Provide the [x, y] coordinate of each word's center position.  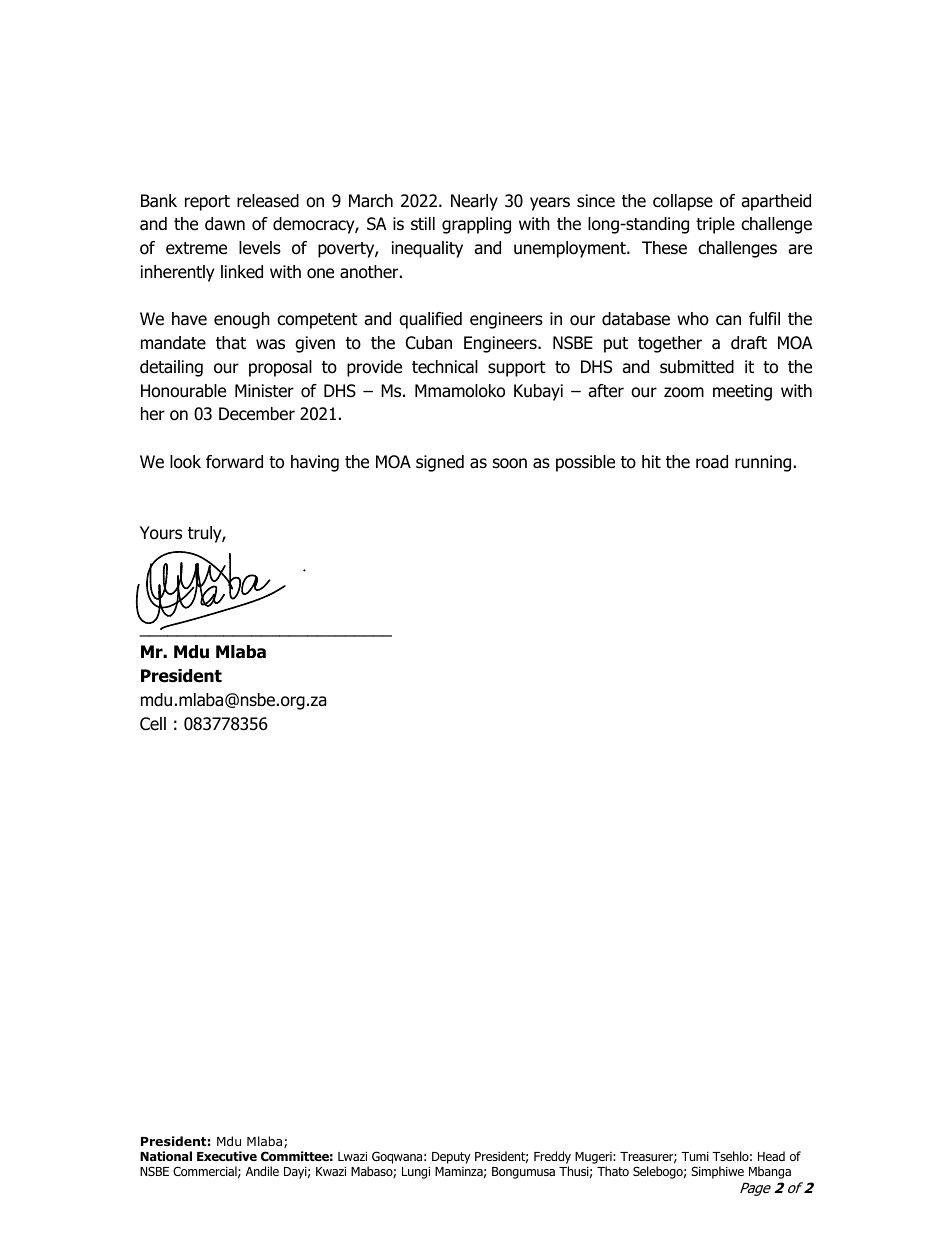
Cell [153, 724]
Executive [227, 1156]
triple [715, 225]
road [712, 462]
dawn [225, 224]
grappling [476, 225]
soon [510, 463]
